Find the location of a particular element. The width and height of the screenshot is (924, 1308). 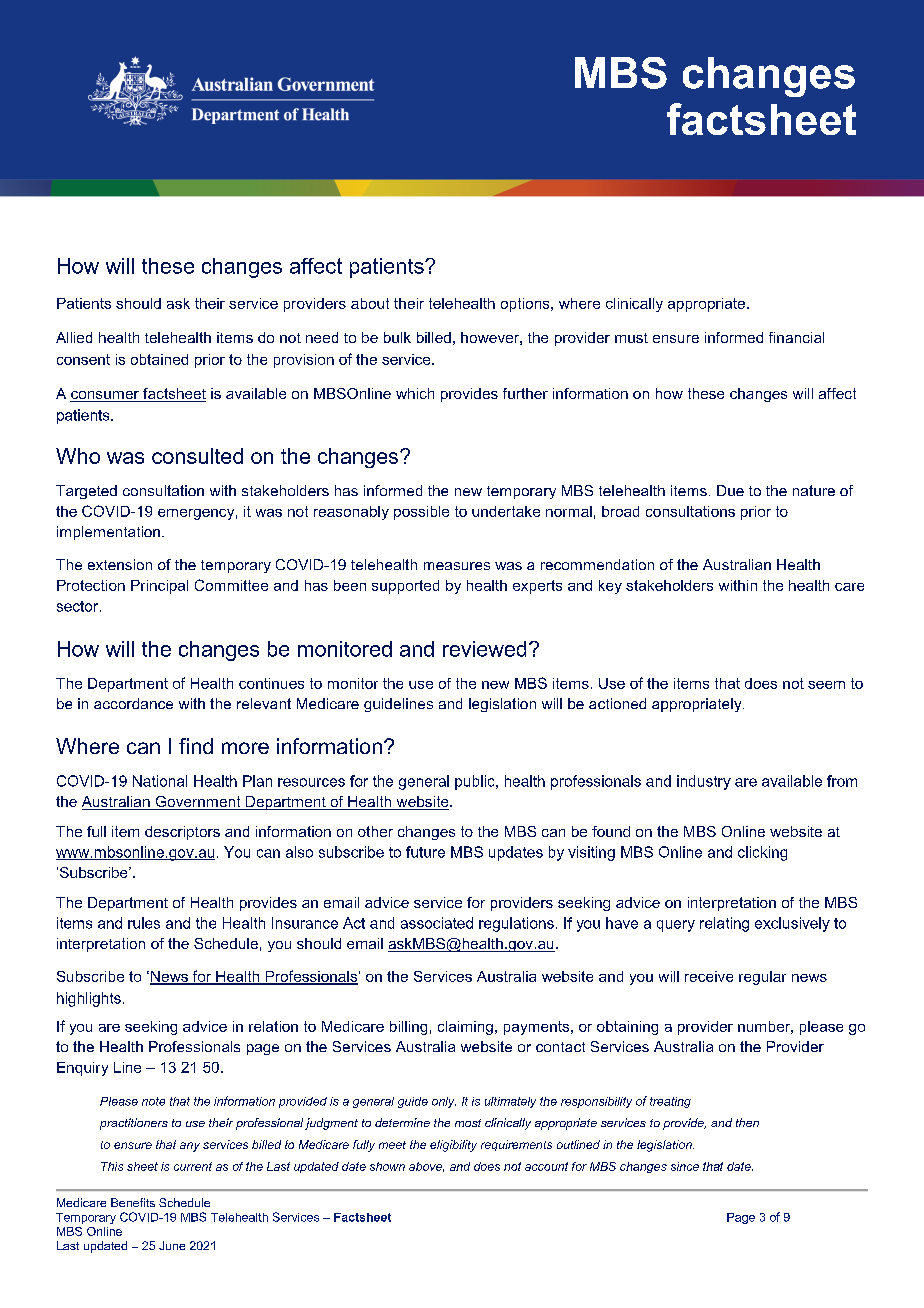

obtained is located at coordinates (159, 359).
